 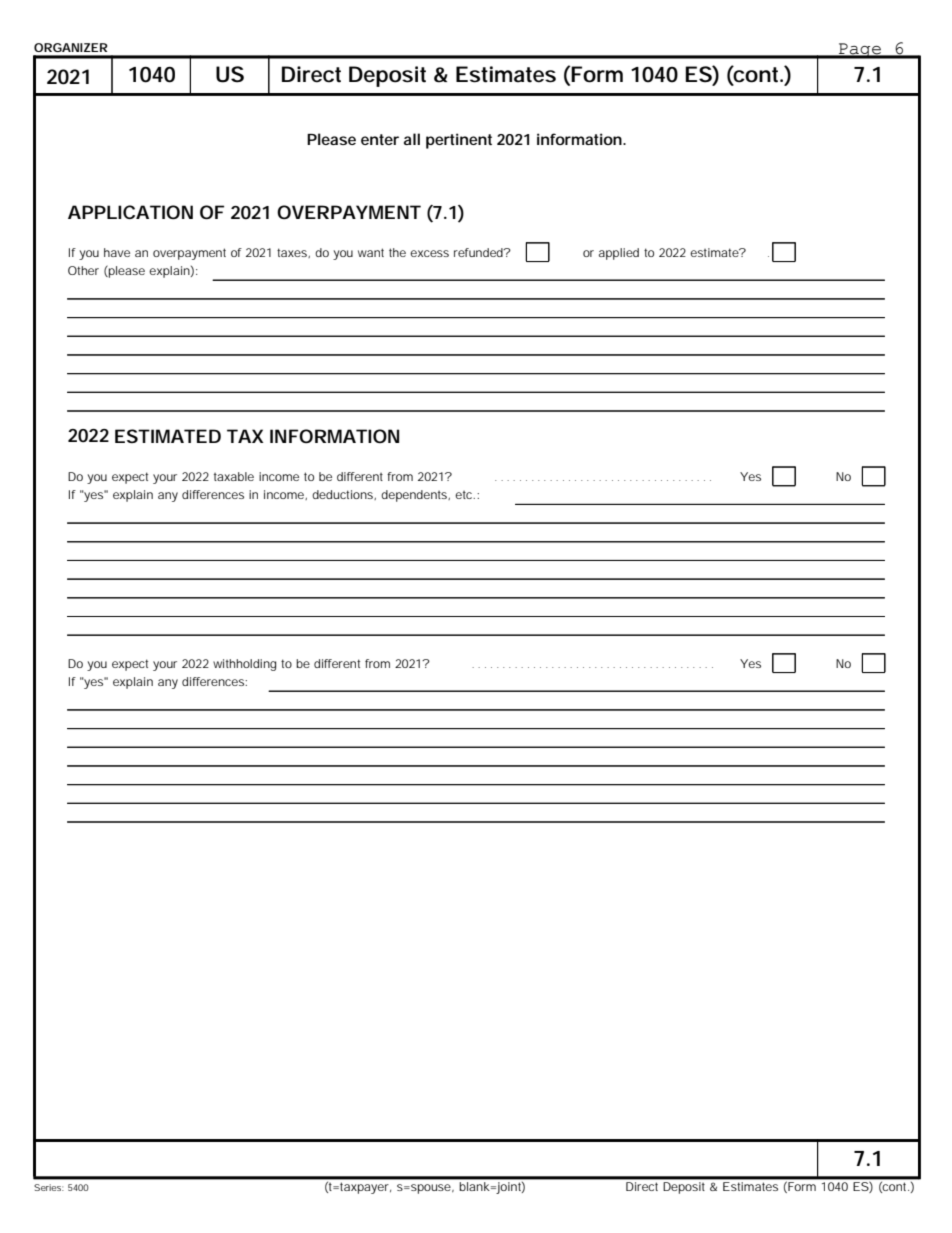 I want to click on deductions, so click(x=344, y=495).
